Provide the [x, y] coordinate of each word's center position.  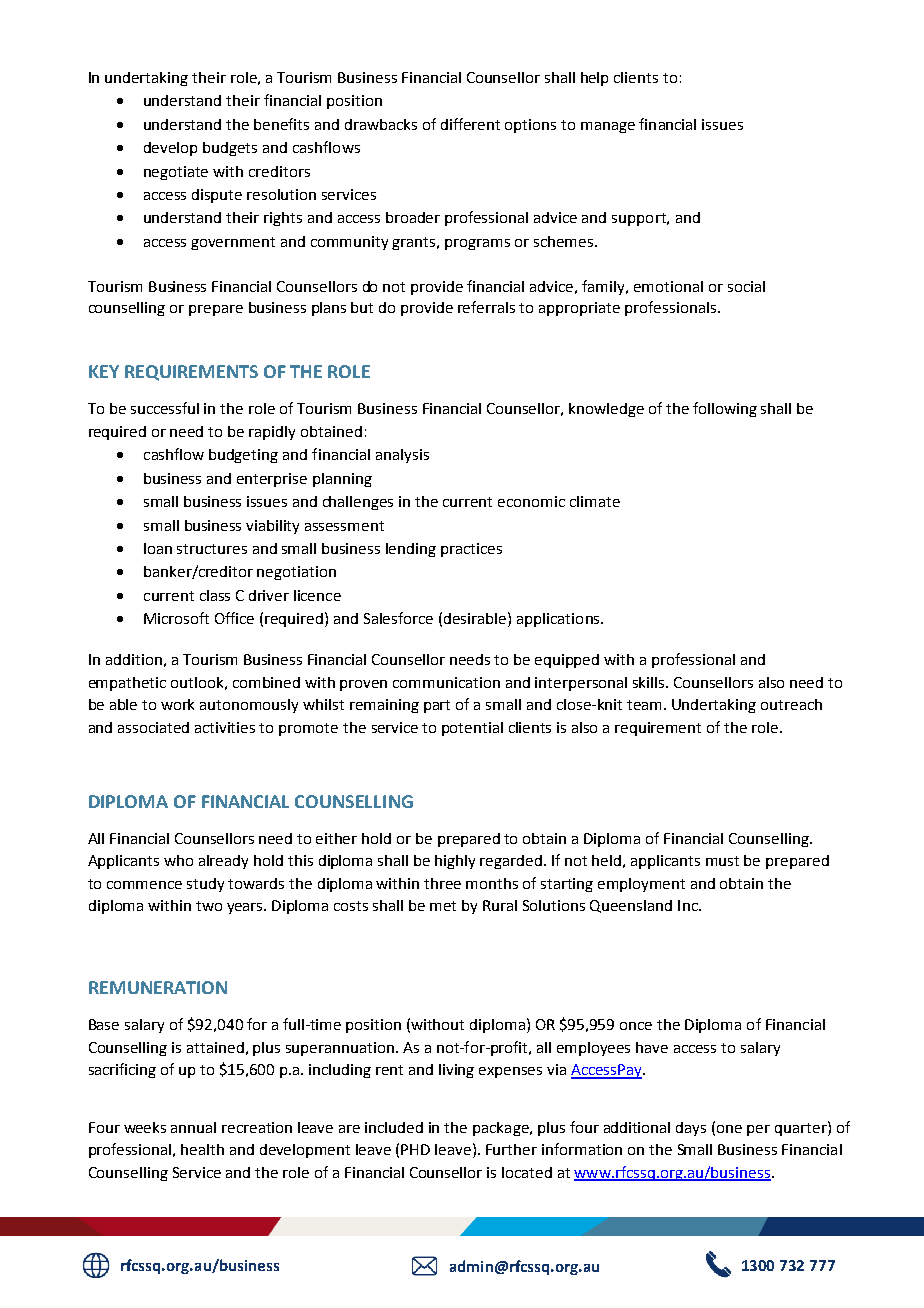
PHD [415, 1149]
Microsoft [176, 618]
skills [650, 682]
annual [193, 1127]
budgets [230, 149]
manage [608, 127]
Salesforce [398, 618]
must [722, 861]
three [442, 883]
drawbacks [381, 124]
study [205, 885]
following [725, 409]
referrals [486, 307]
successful [165, 408]
